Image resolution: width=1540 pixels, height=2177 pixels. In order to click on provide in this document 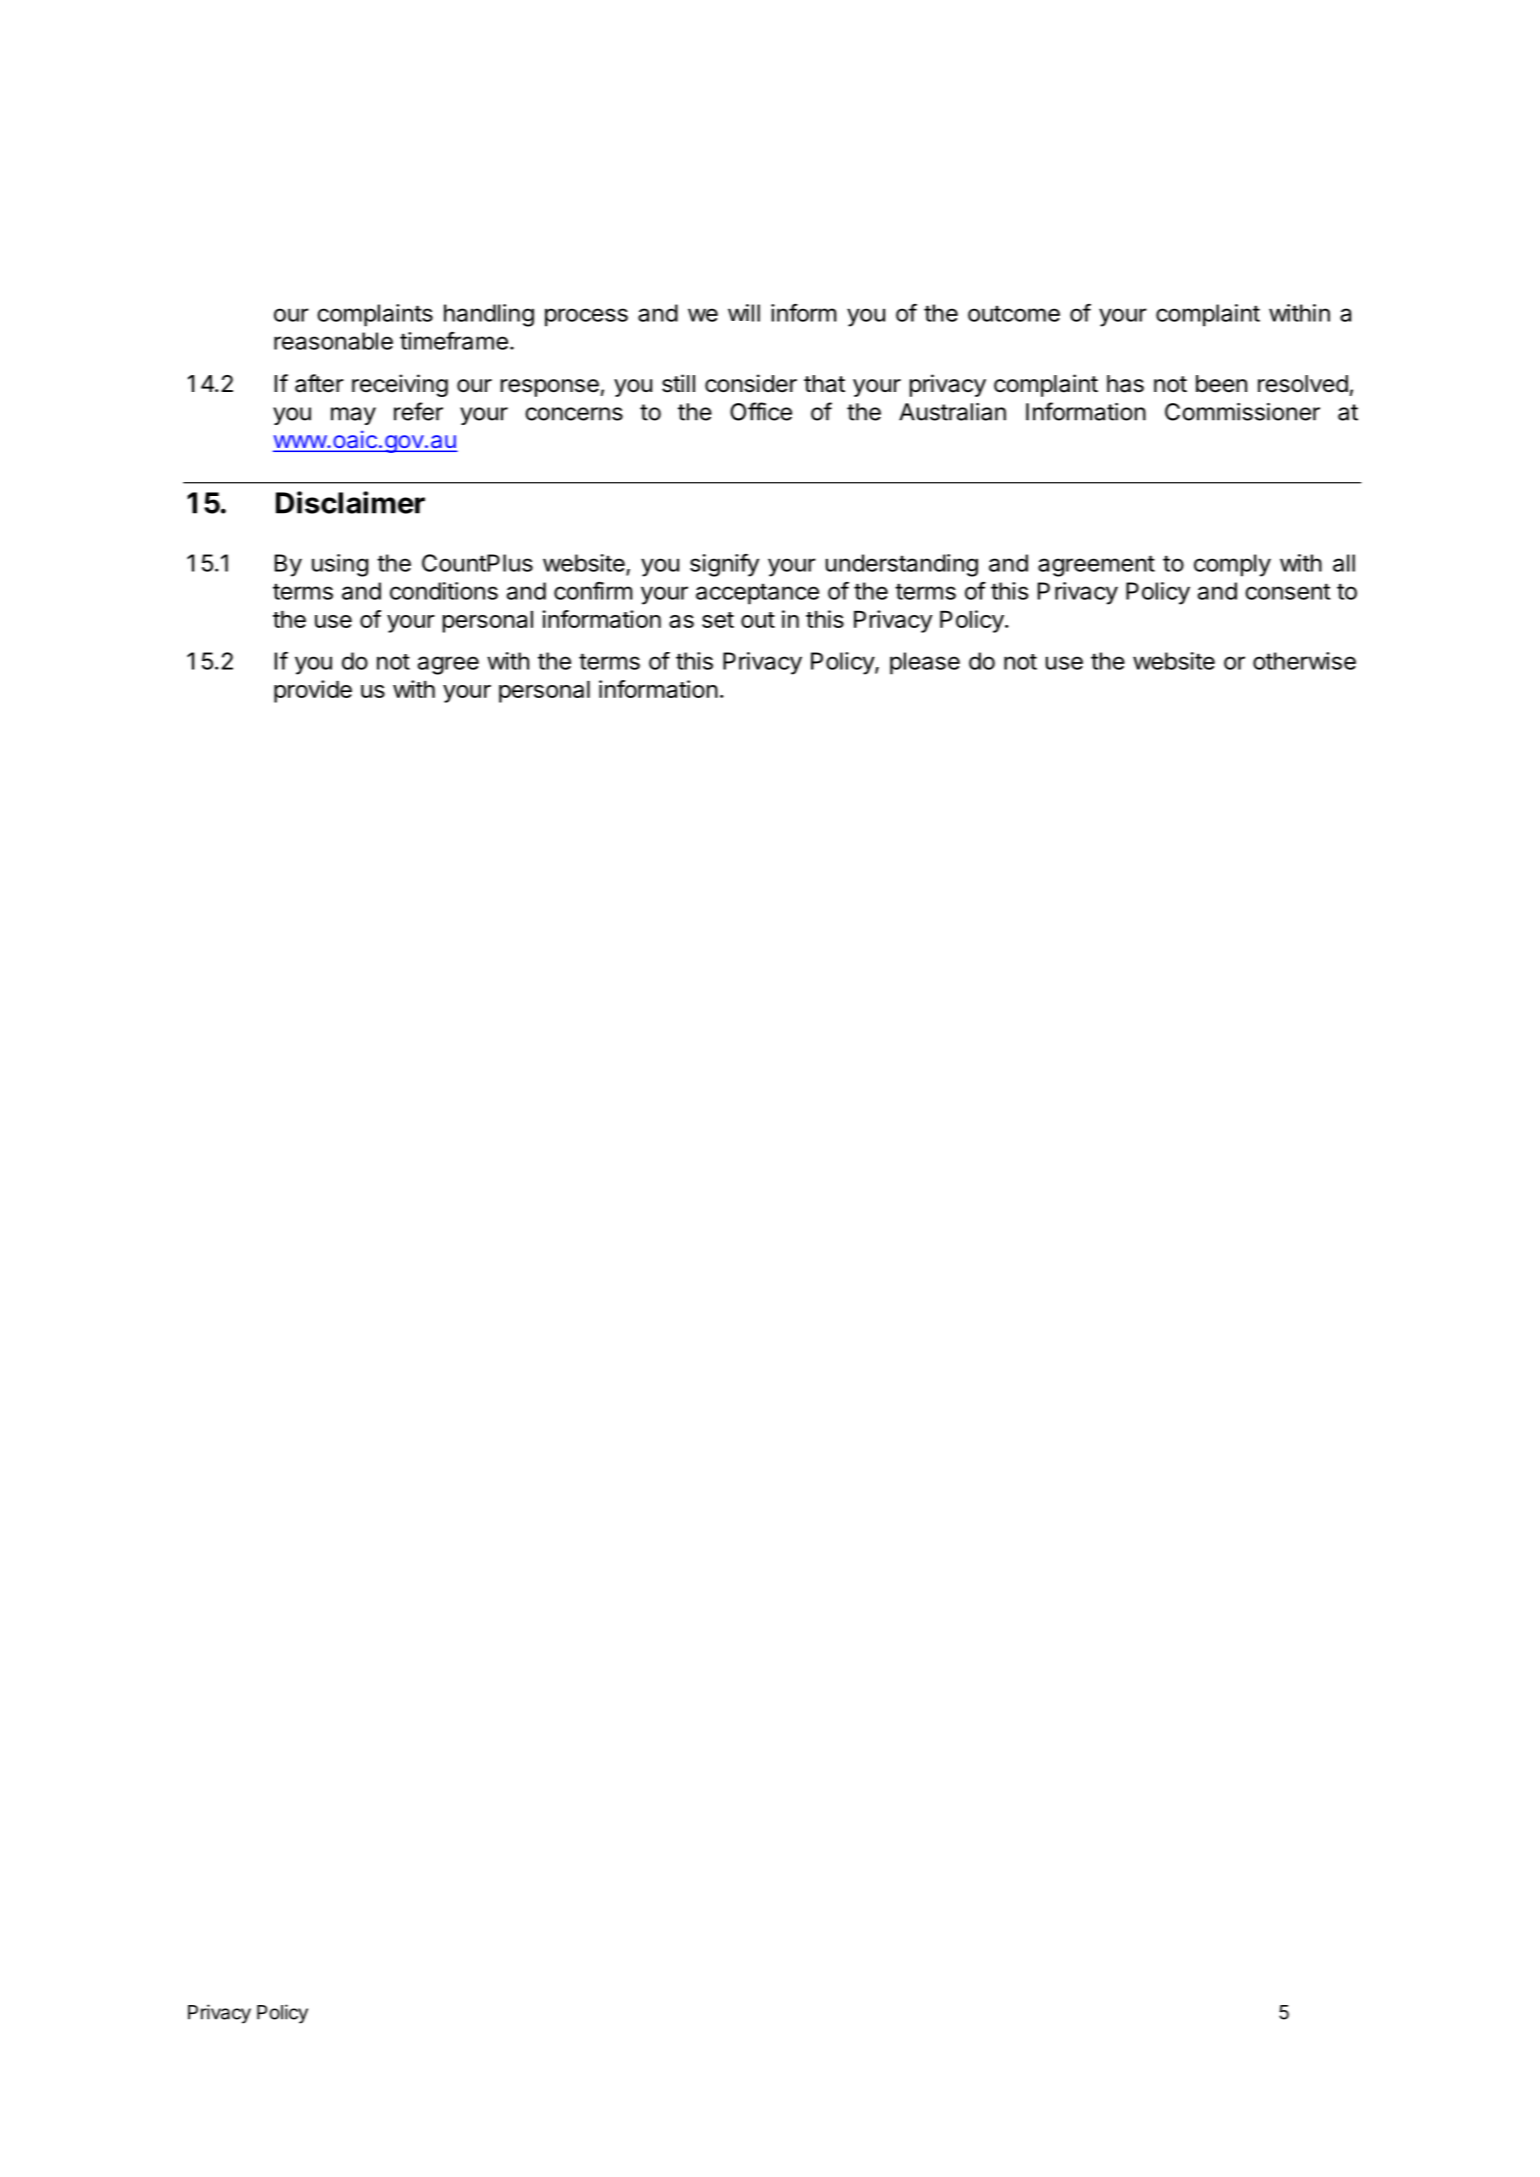, I will do `click(313, 691)`.
